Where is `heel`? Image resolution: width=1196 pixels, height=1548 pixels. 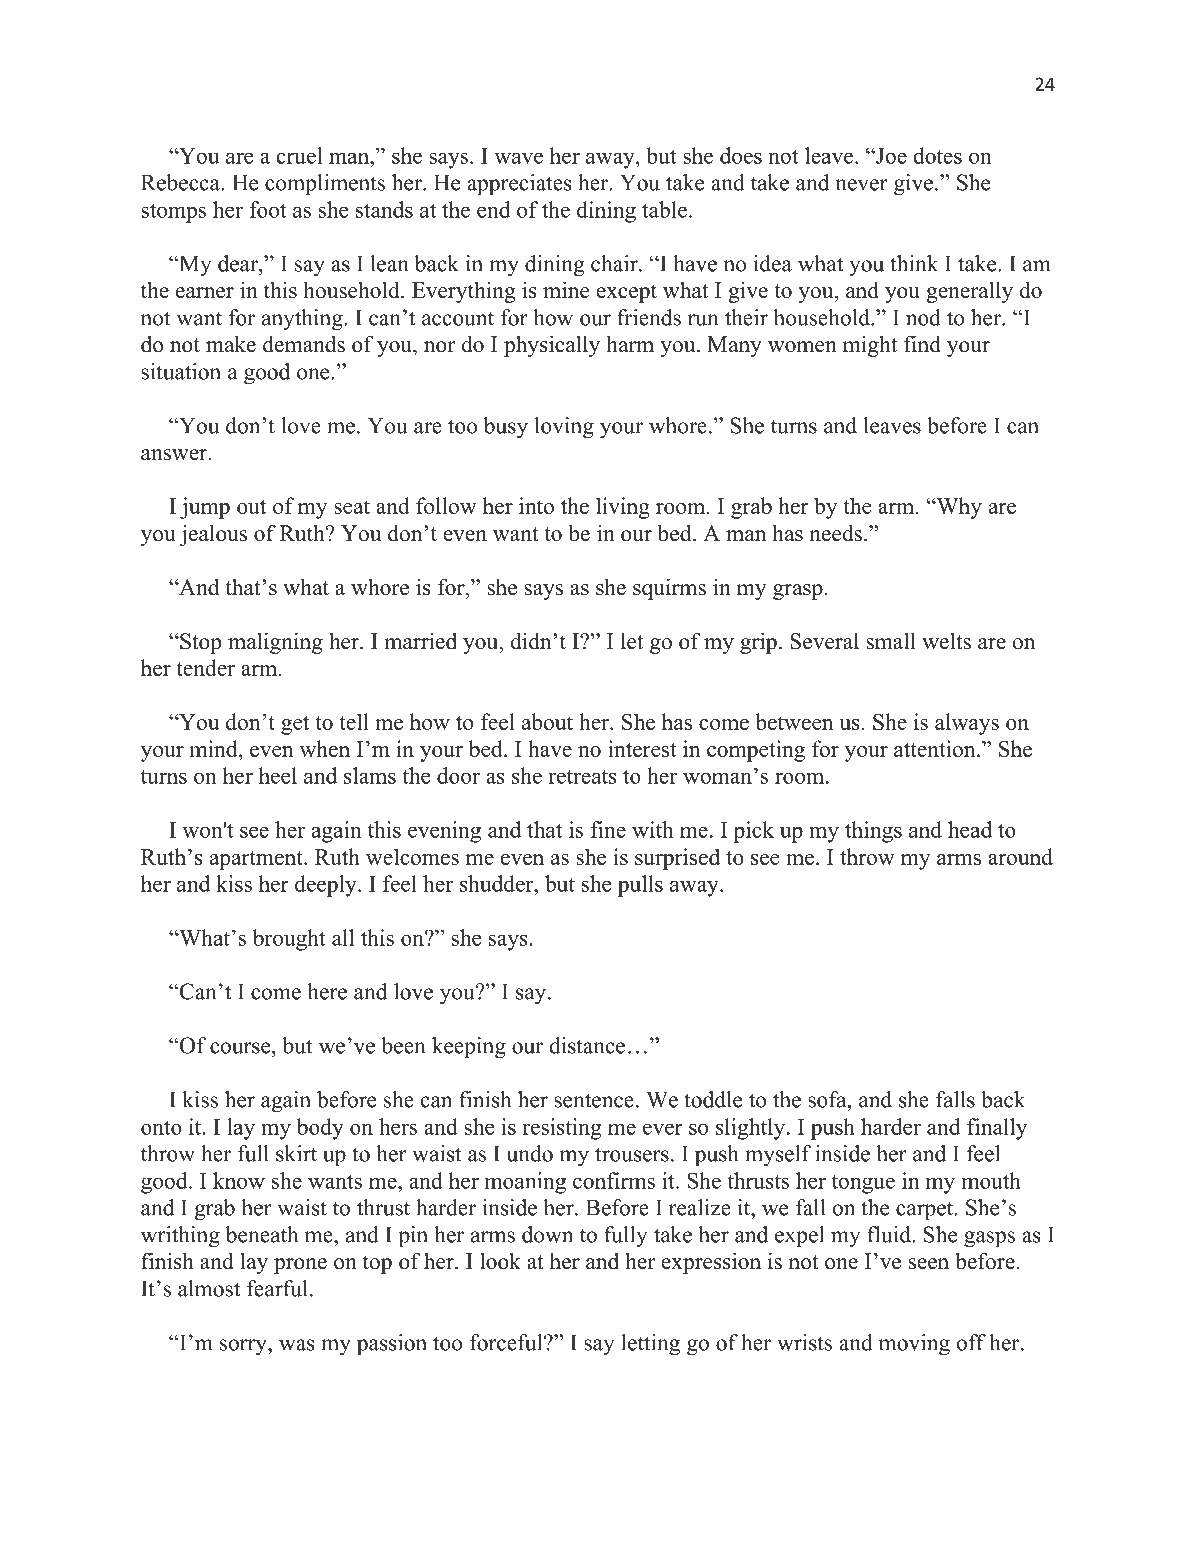
heel is located at coordinates (278, 775).
